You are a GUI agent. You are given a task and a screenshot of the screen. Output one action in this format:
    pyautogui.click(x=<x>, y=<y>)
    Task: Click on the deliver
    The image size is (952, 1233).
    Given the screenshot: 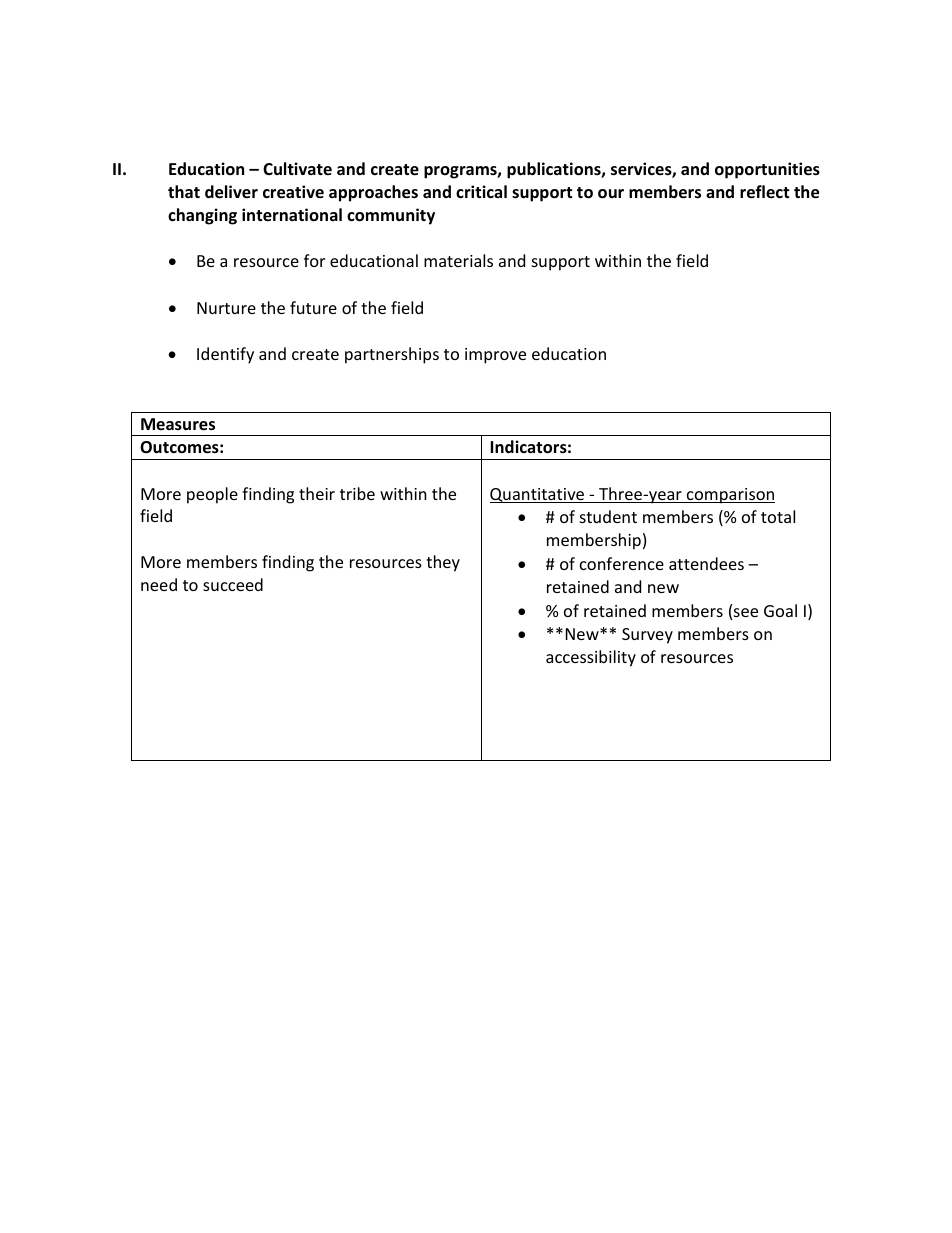 What is the action you would take?
    pyautogui.click(x=231, y=192)
